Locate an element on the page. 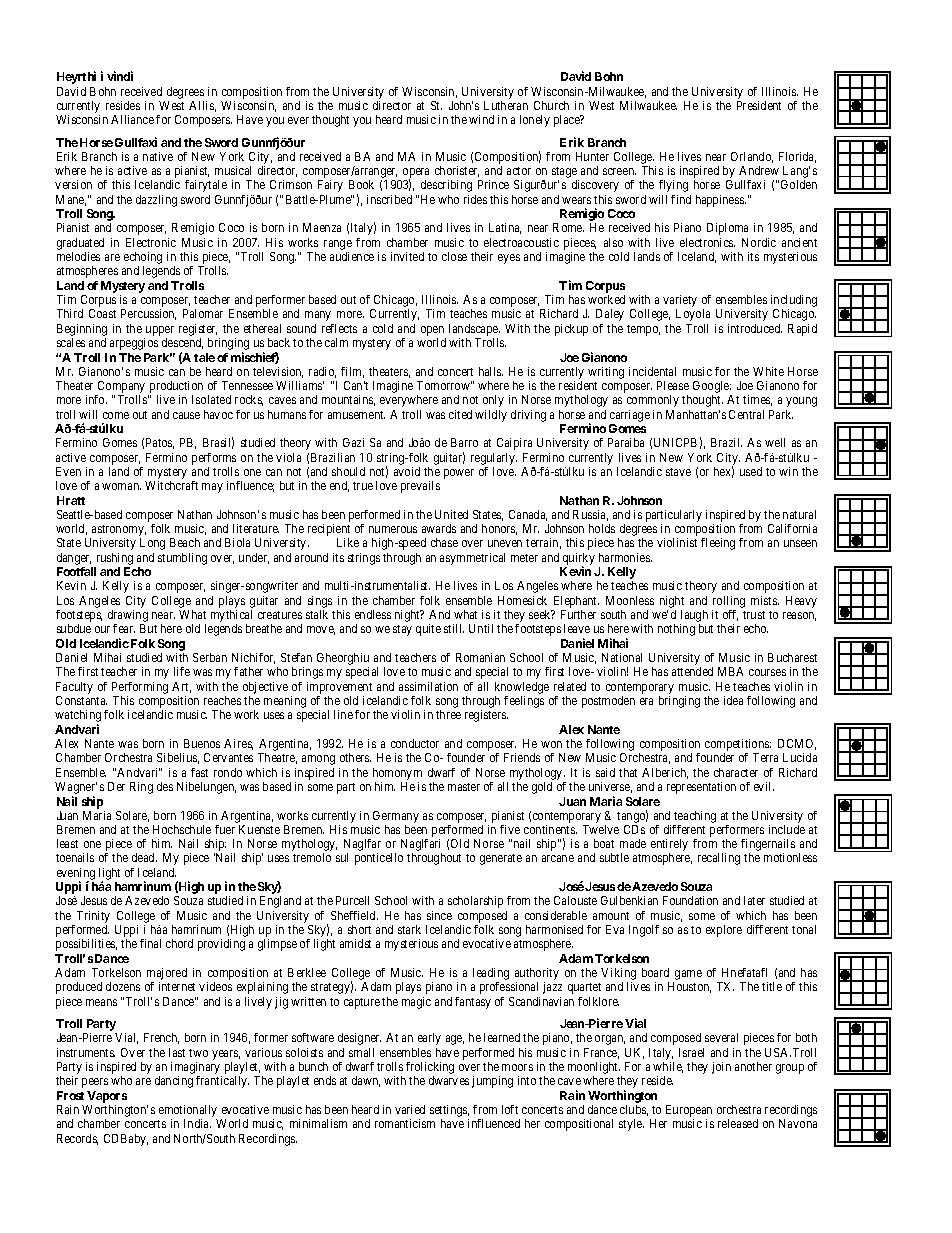 The height and width of the document is (1233, 952). native is located at coordinates (158, 156).
